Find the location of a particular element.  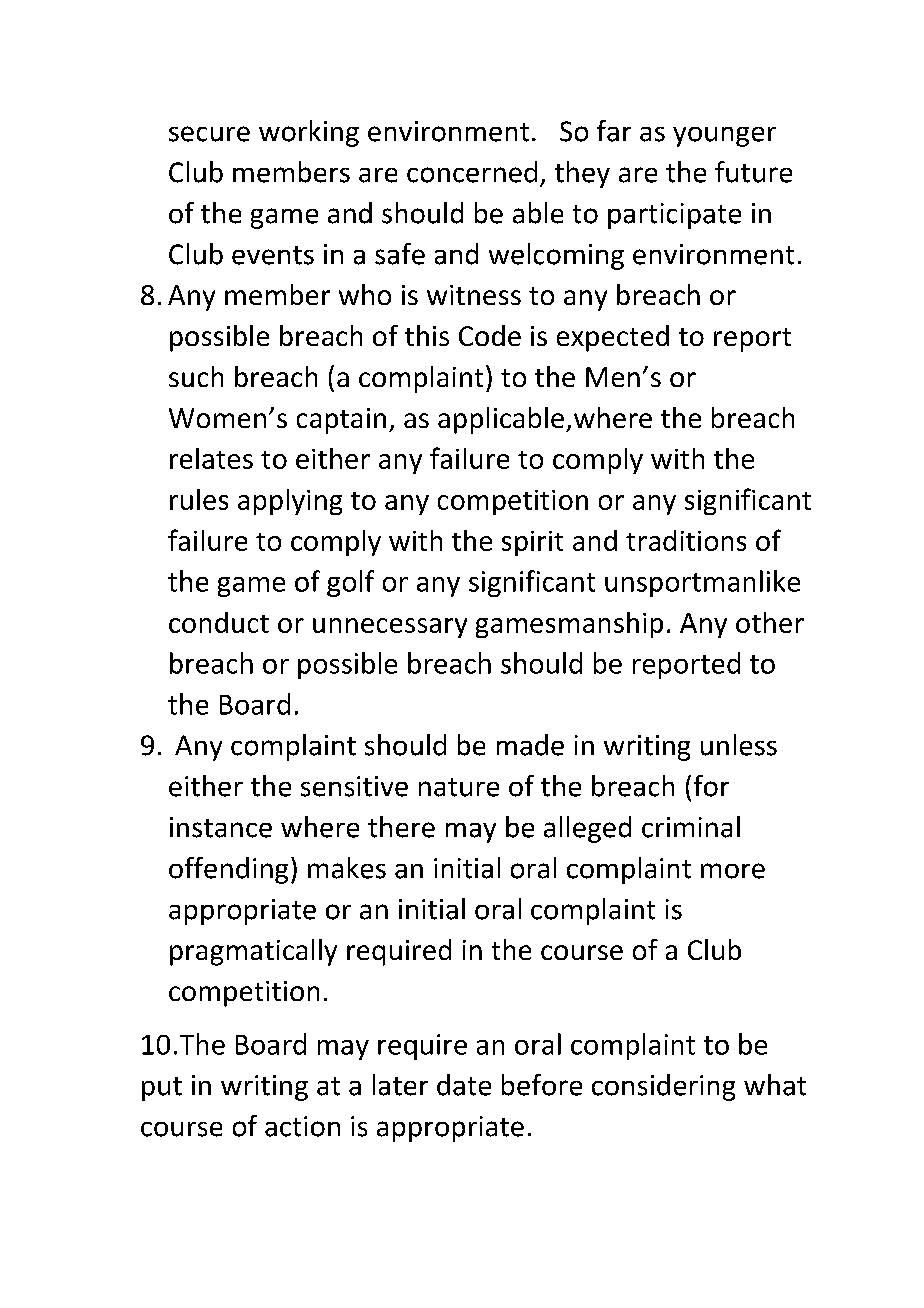

other is located at coordinates (770, 622).
